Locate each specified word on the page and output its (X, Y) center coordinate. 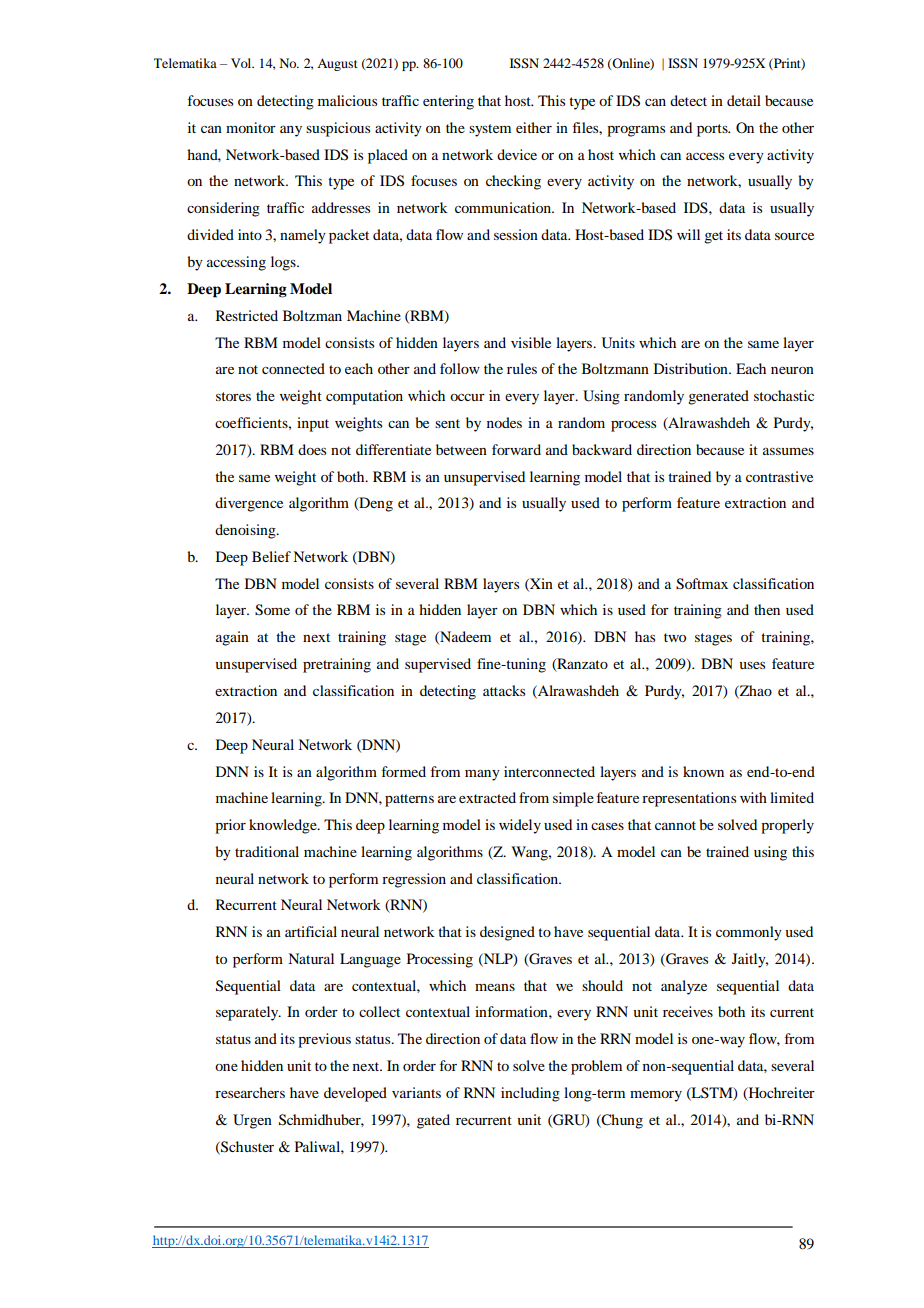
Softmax (702, 584)
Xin (540, 584)
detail (744, 100)
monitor (251, 127)
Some (272, 610)
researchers (250, 1092)
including (530, 1094)
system (490, 130)
